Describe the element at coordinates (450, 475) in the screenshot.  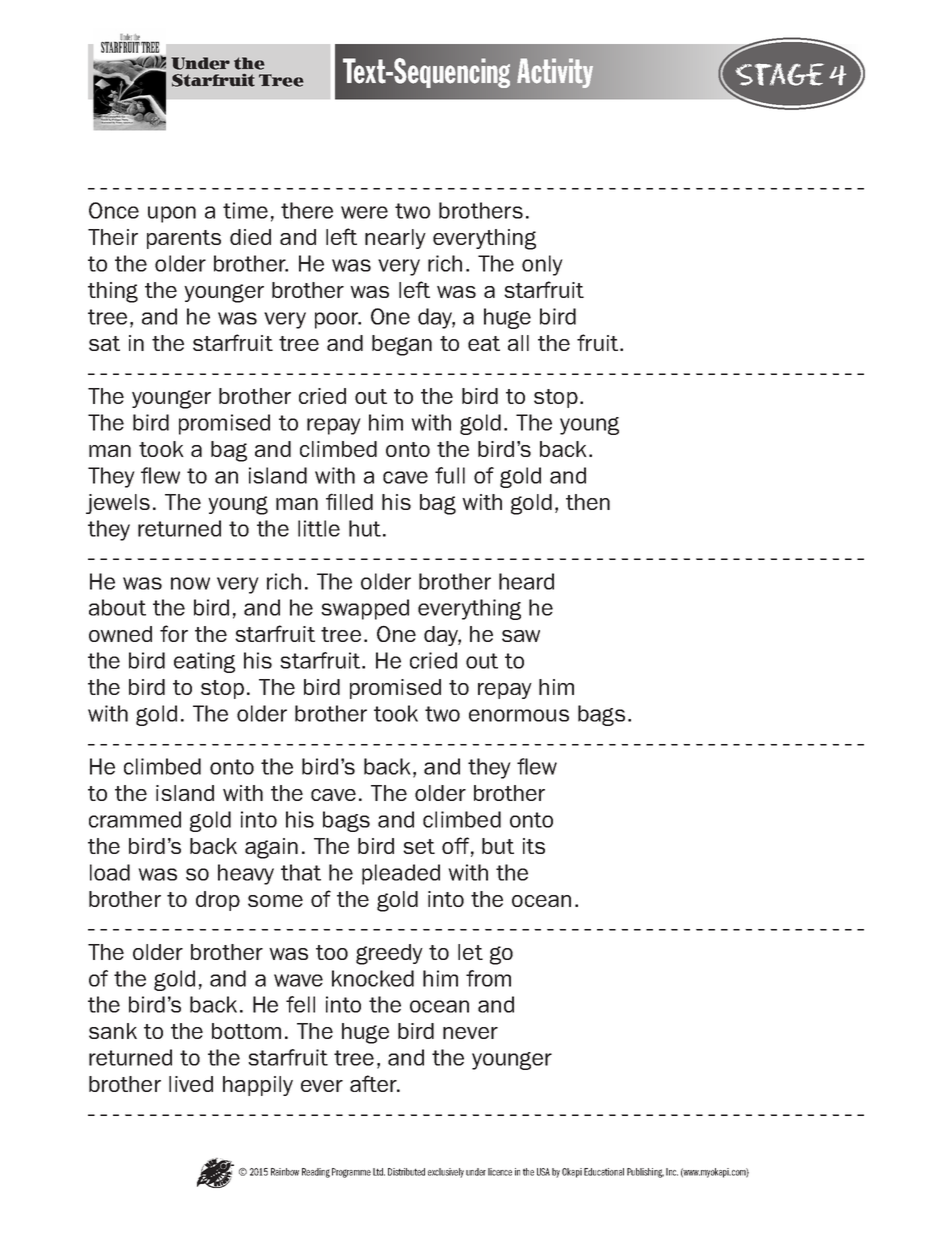
I see `full` at that location.
